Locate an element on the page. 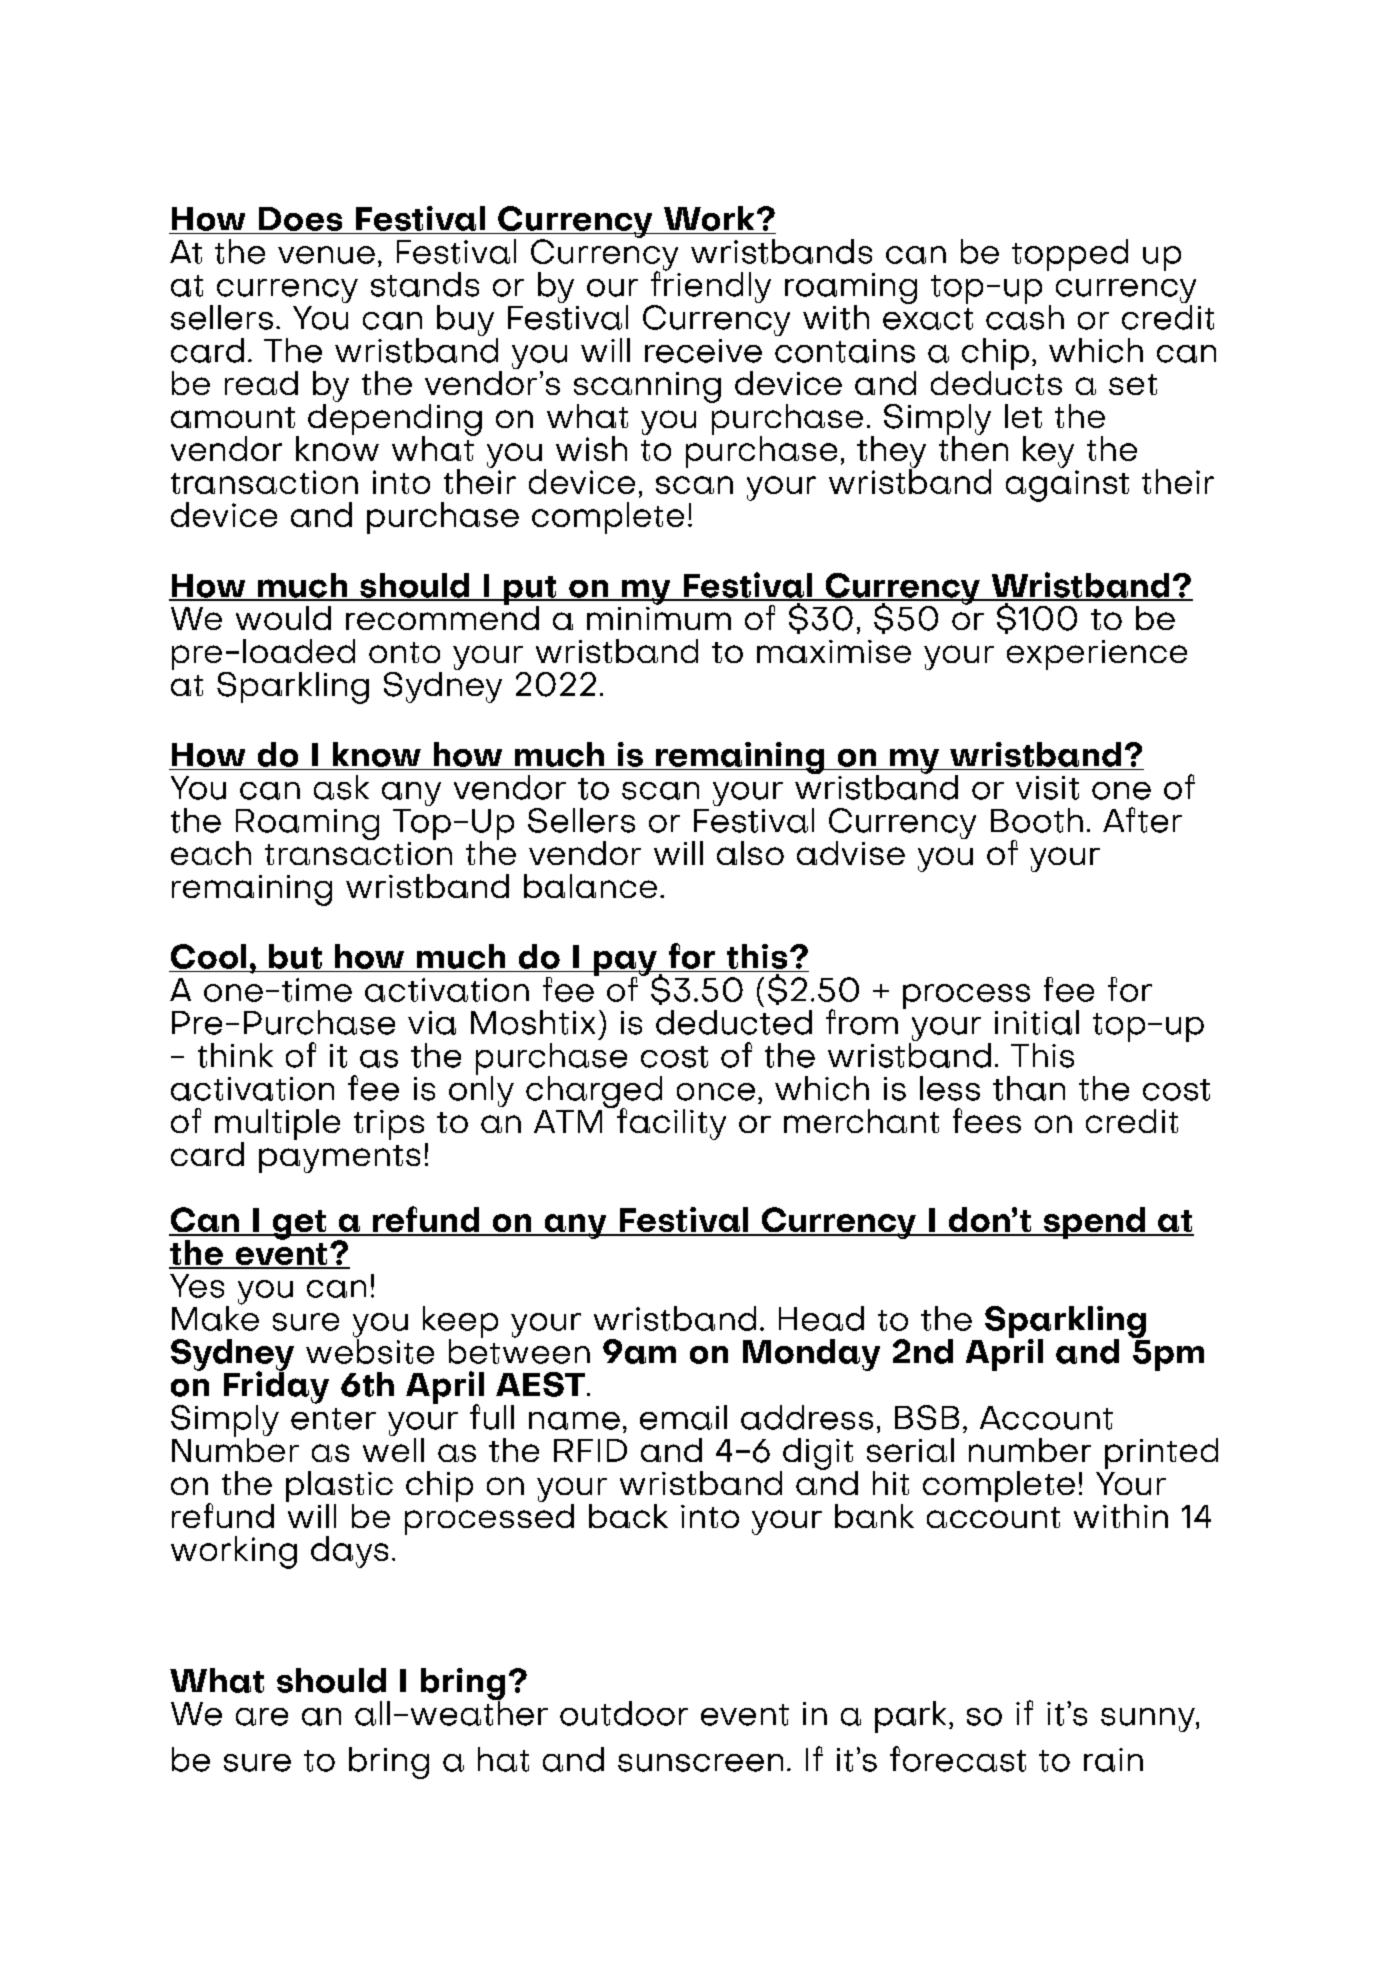 The image size is (1398, 1979). friendly is located at coordinates (711, 287).
